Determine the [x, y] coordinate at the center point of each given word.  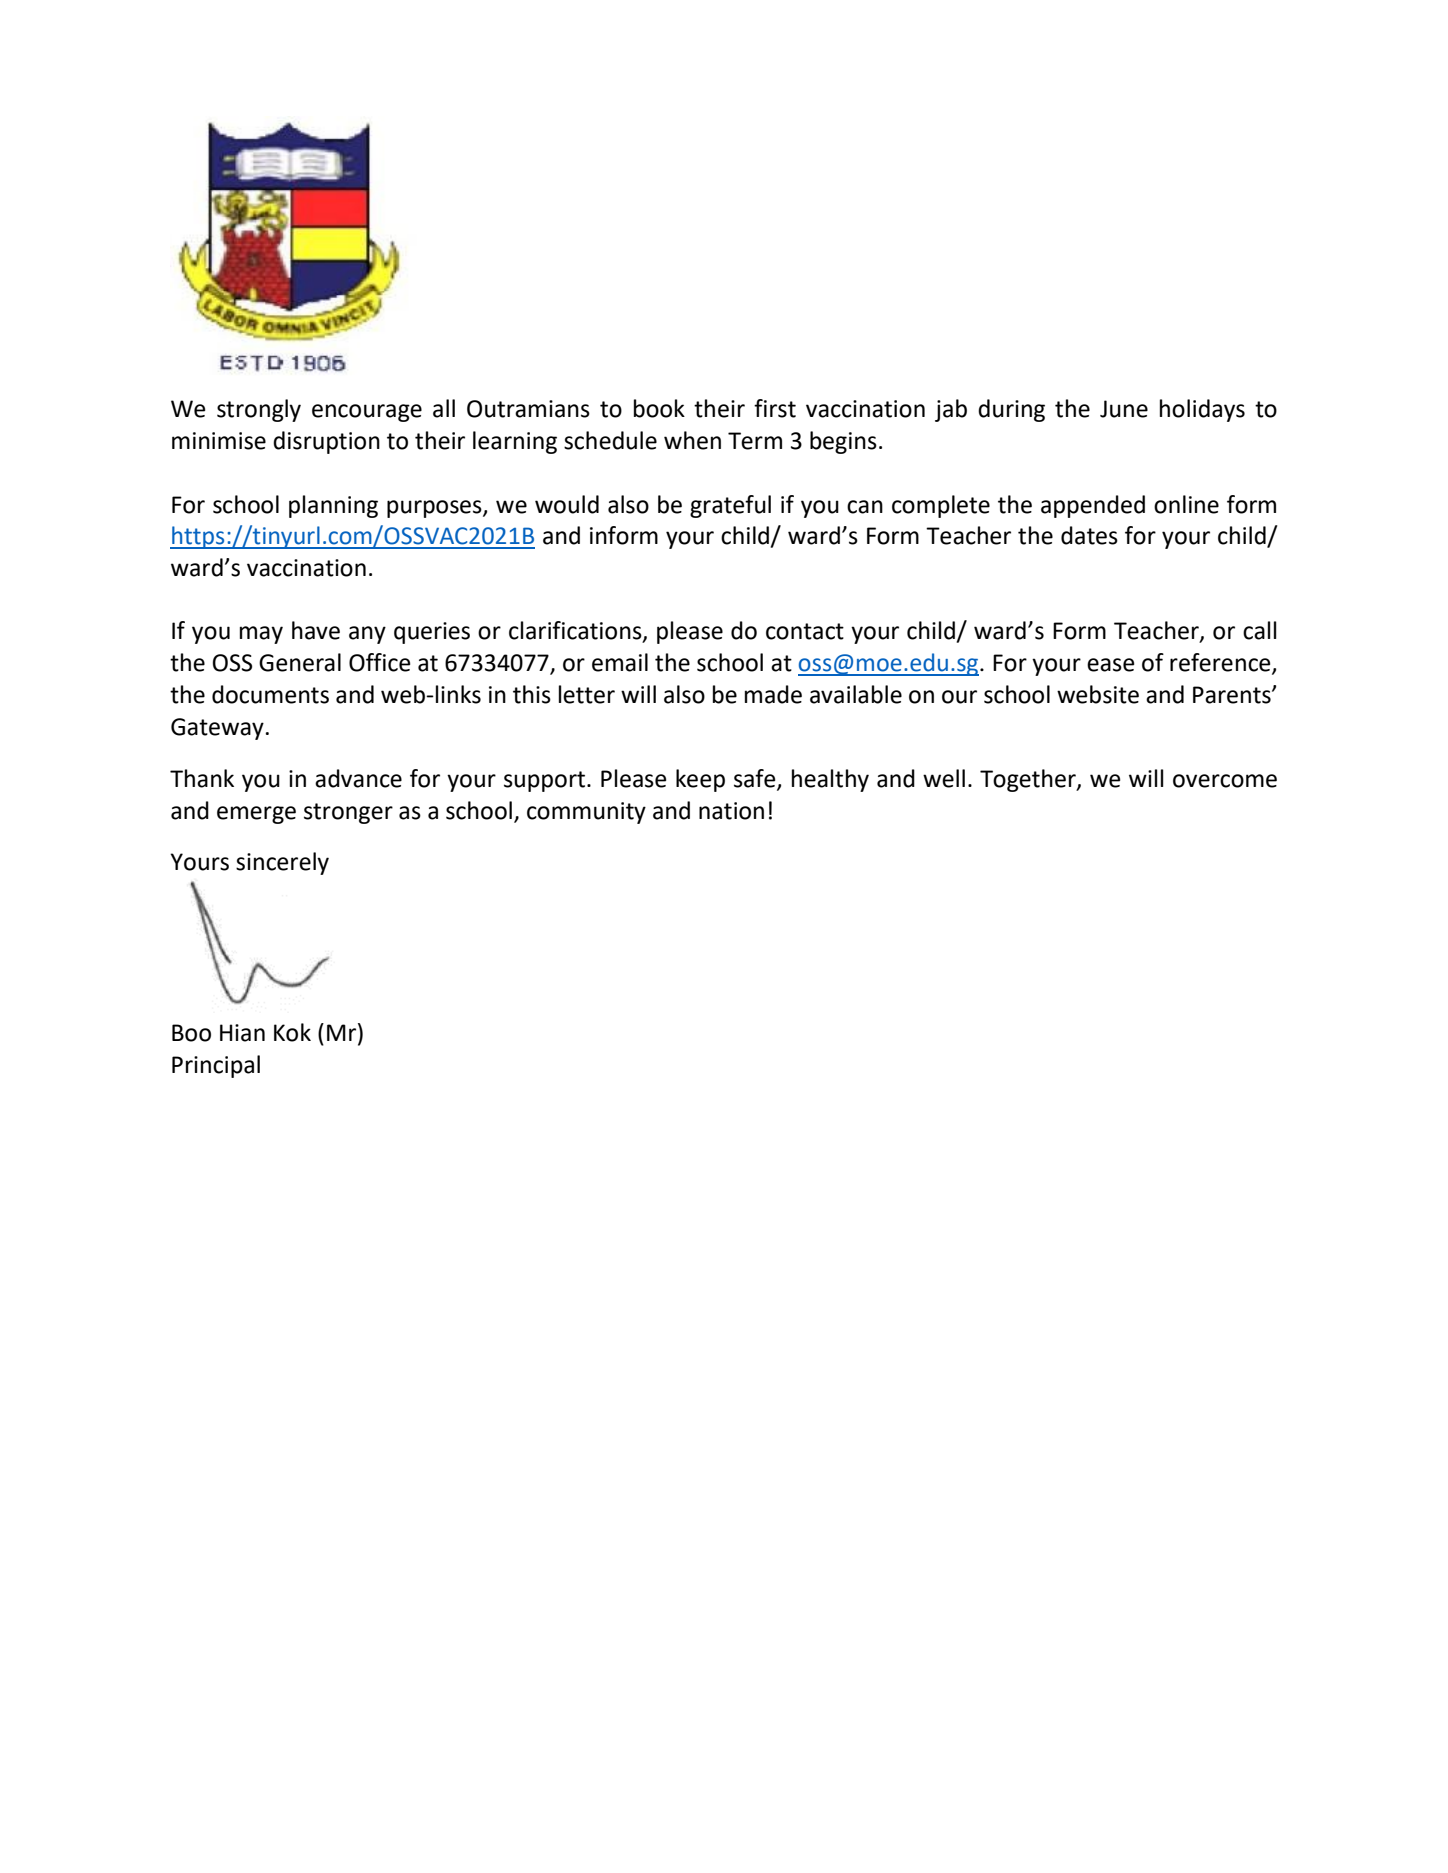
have [316, 630]
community [586, 813]
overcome [1225, 781]
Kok [292, 1032]
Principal [216, 1066]
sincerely [282, 863]
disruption [326, 442]
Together [1029, 780]
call [1259, 630]
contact [805, 631]
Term [755, 441]
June [1124, 409]
